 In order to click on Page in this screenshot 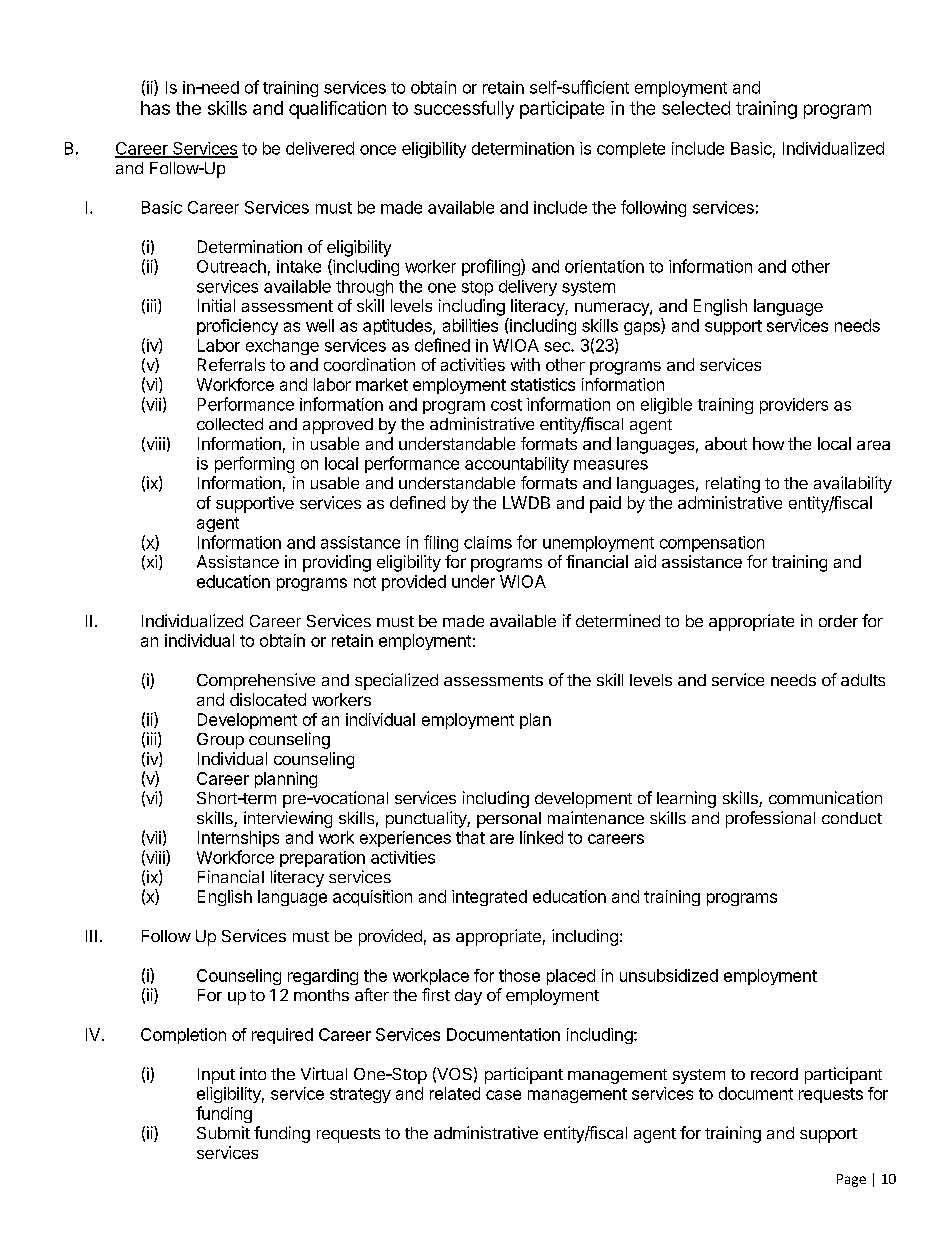, I will do `click(851, 1180)`.
